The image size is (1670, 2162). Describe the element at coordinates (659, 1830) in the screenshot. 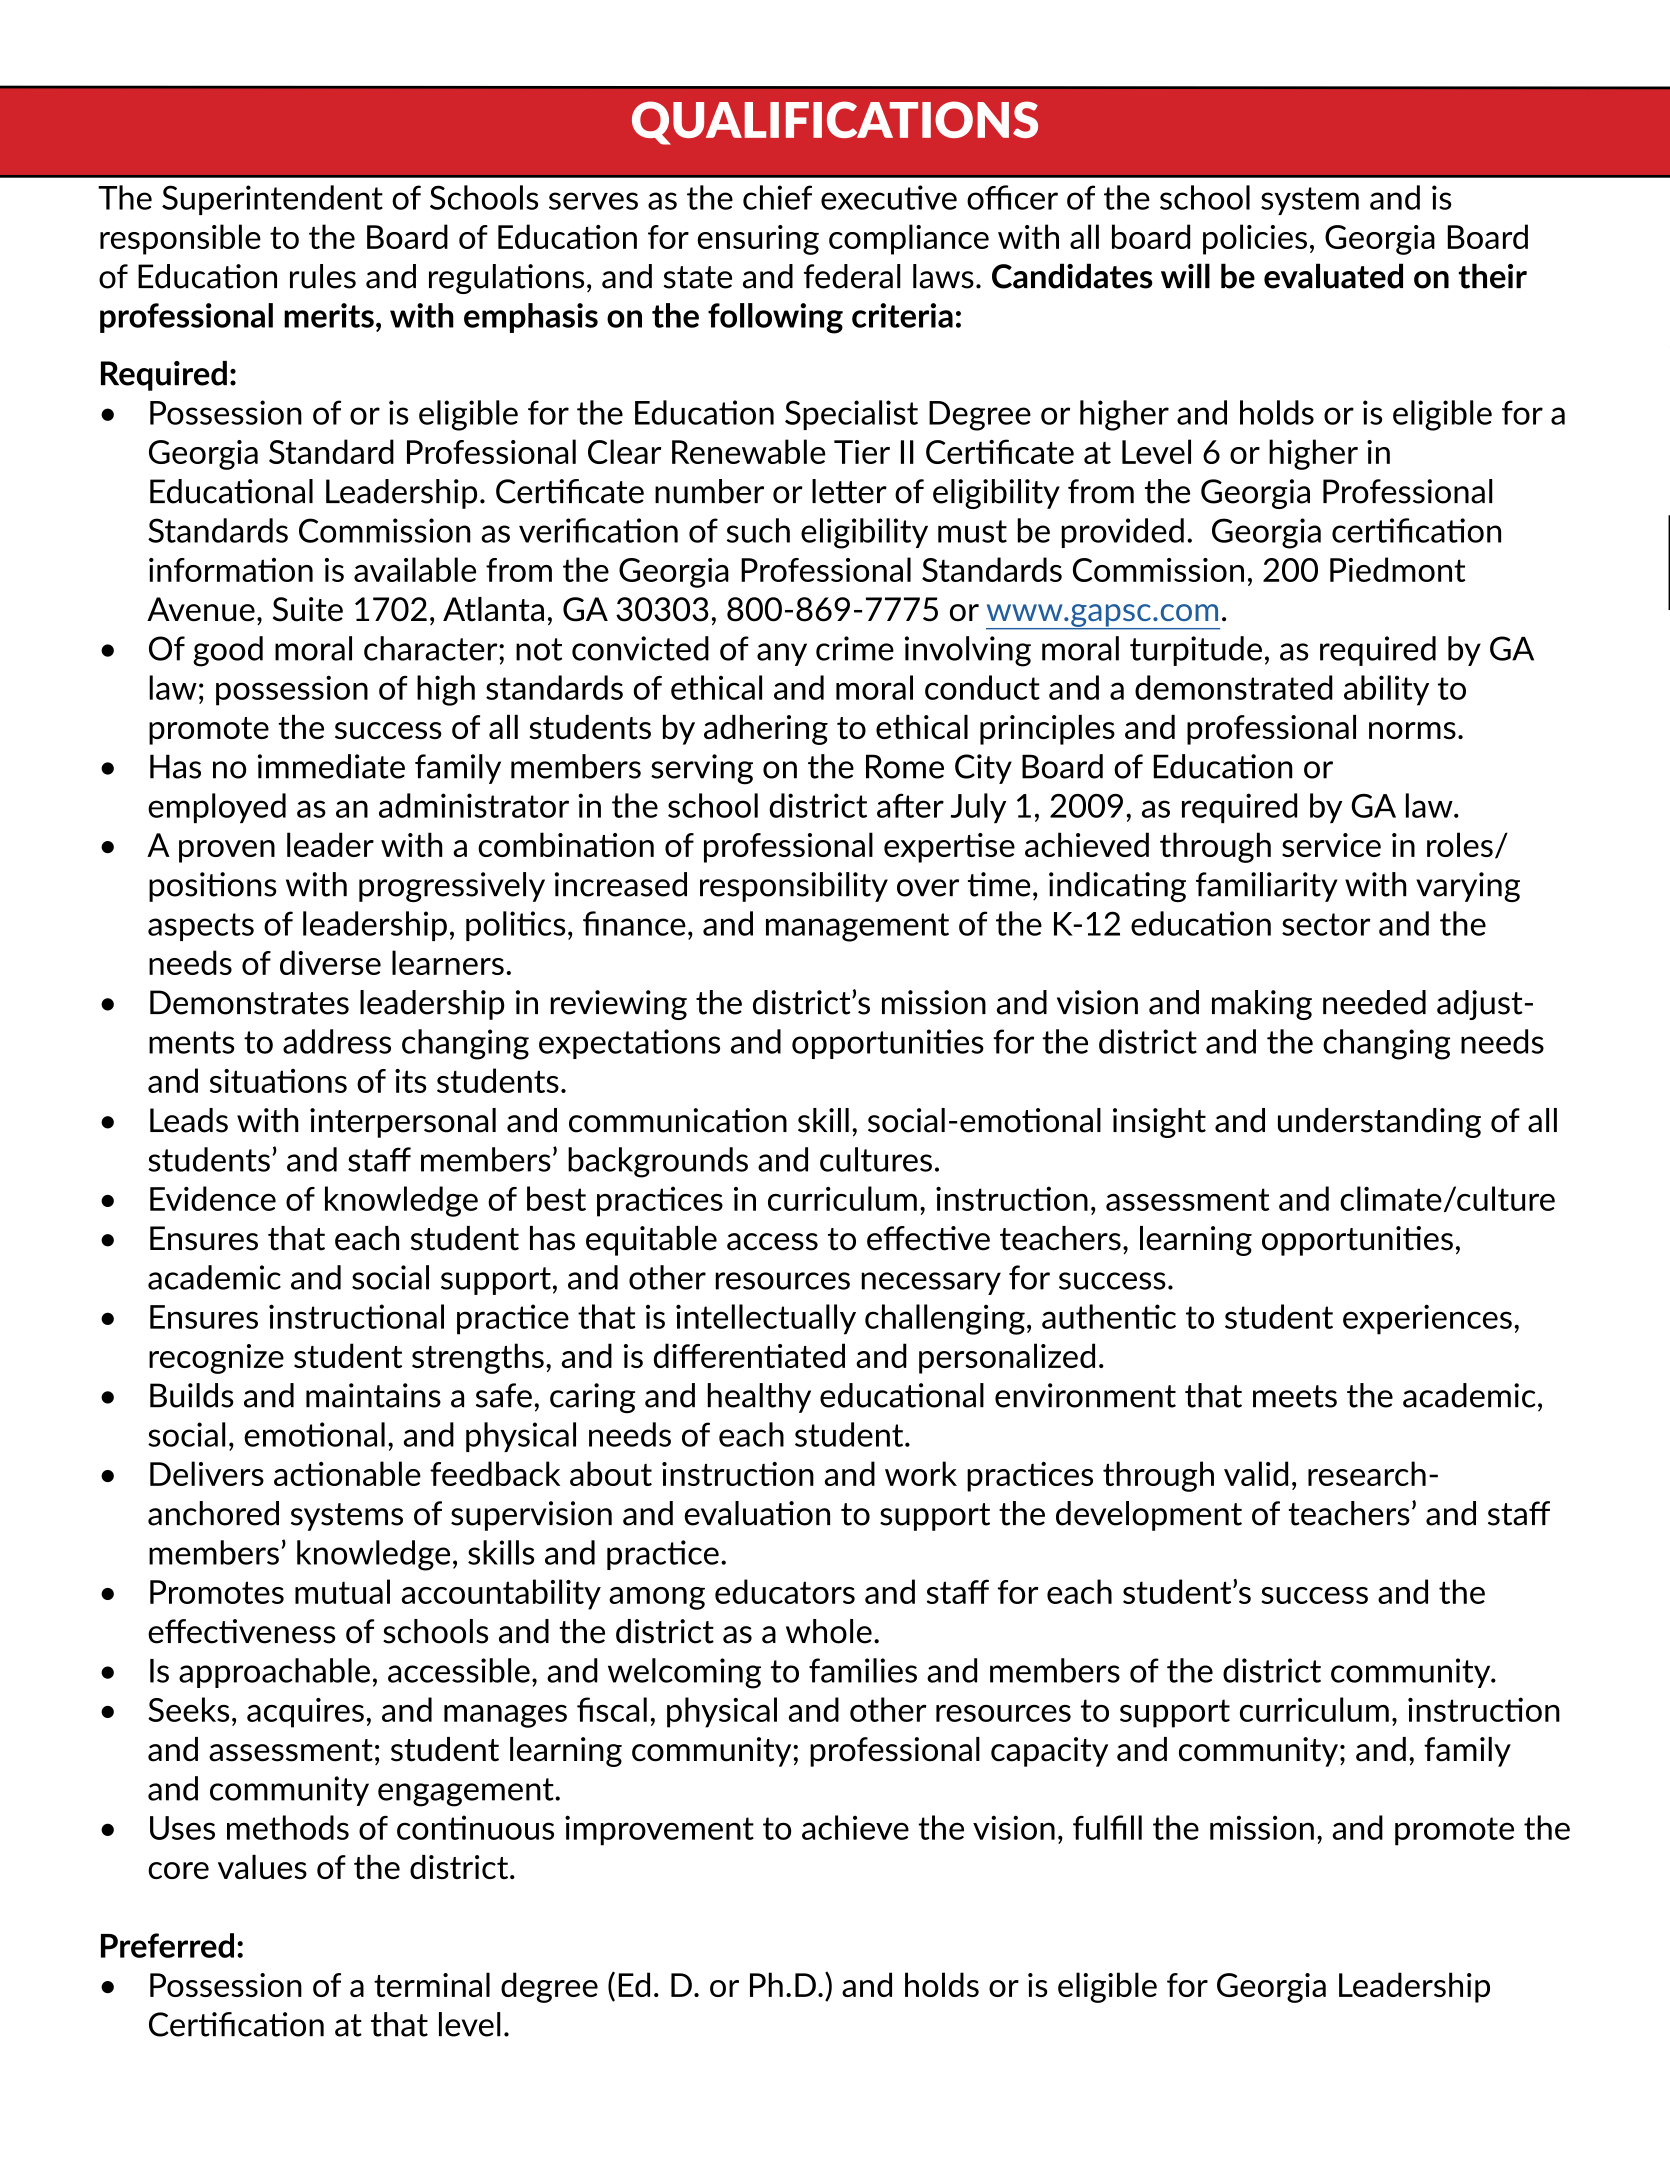

I see `improvement` at that location.
